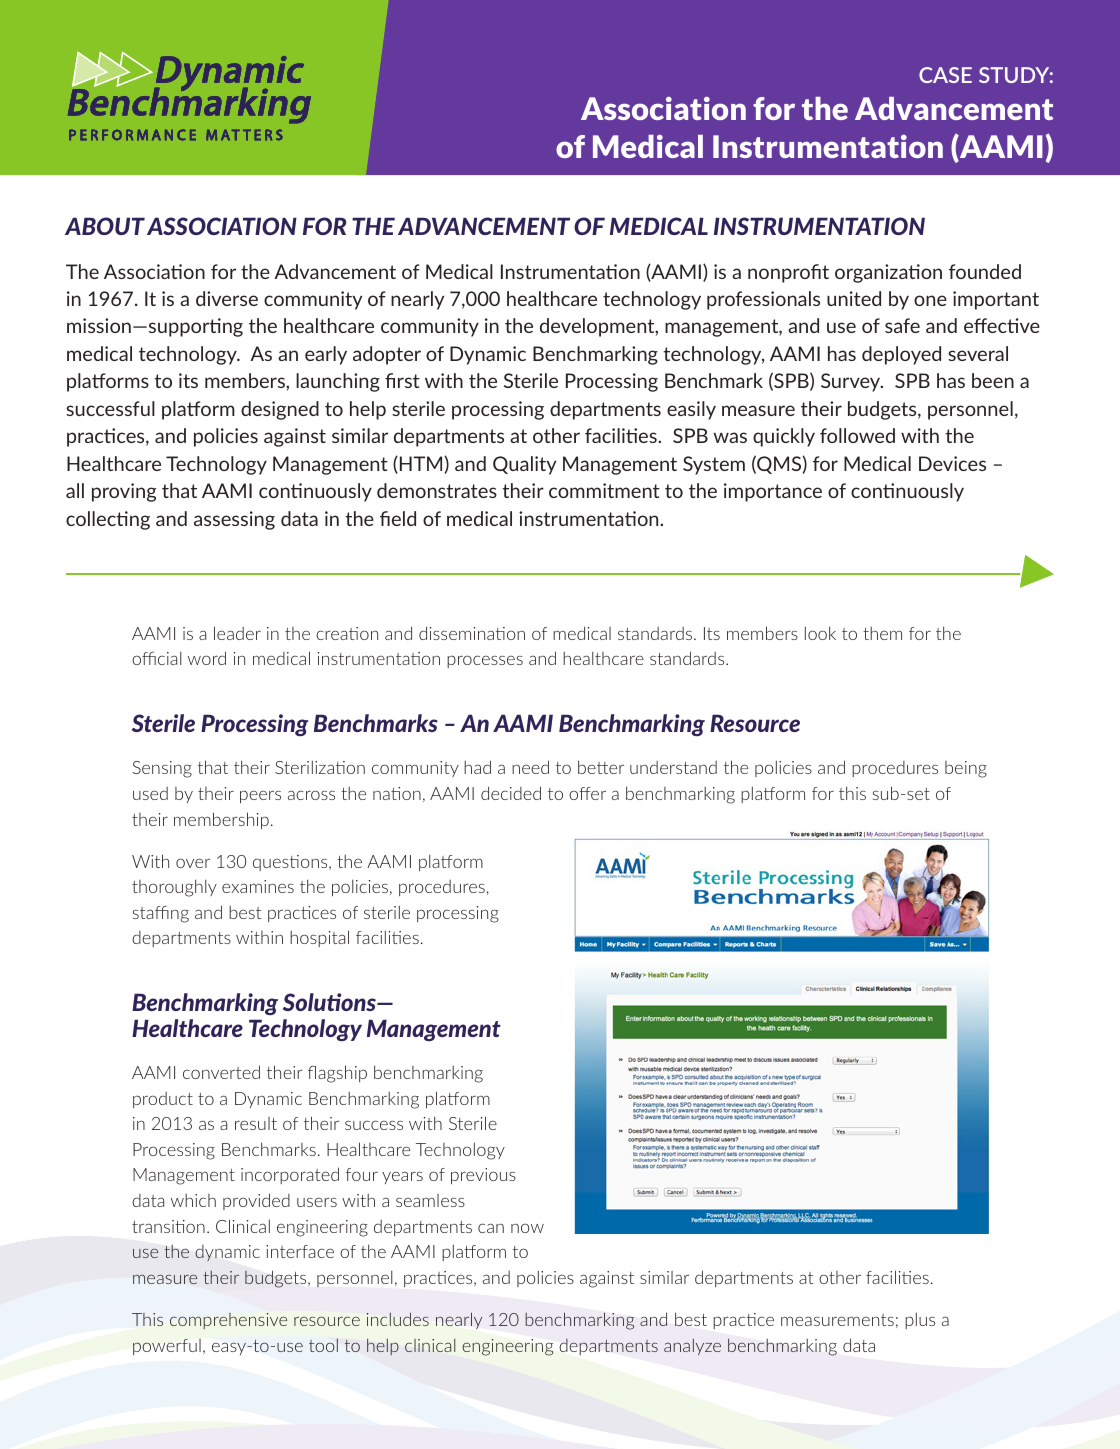  Describe the element at coordinates (882, 633) in the page. I see `them` at that location.
